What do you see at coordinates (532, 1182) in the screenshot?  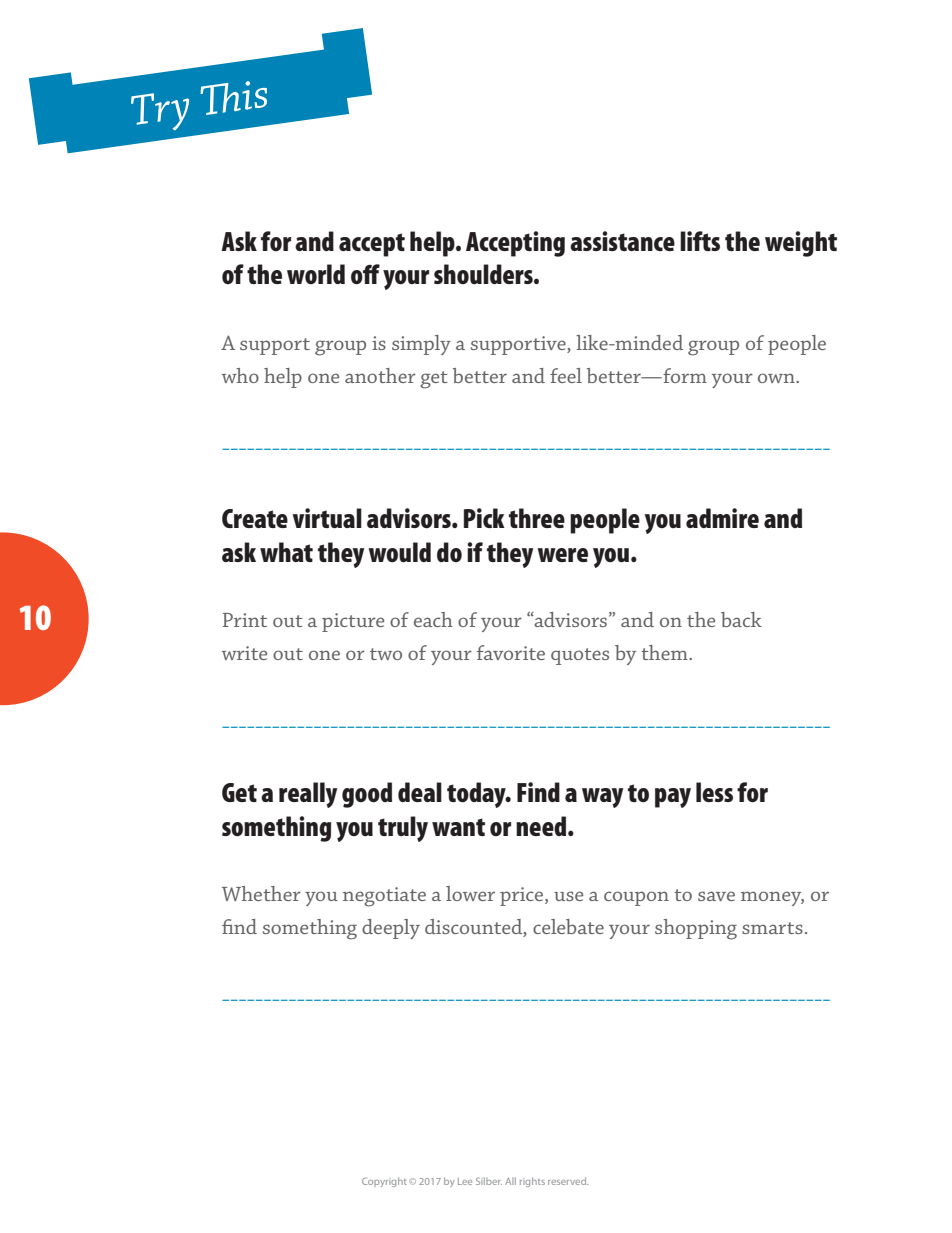 I see `rights` at bounding box center [532, 1182].
